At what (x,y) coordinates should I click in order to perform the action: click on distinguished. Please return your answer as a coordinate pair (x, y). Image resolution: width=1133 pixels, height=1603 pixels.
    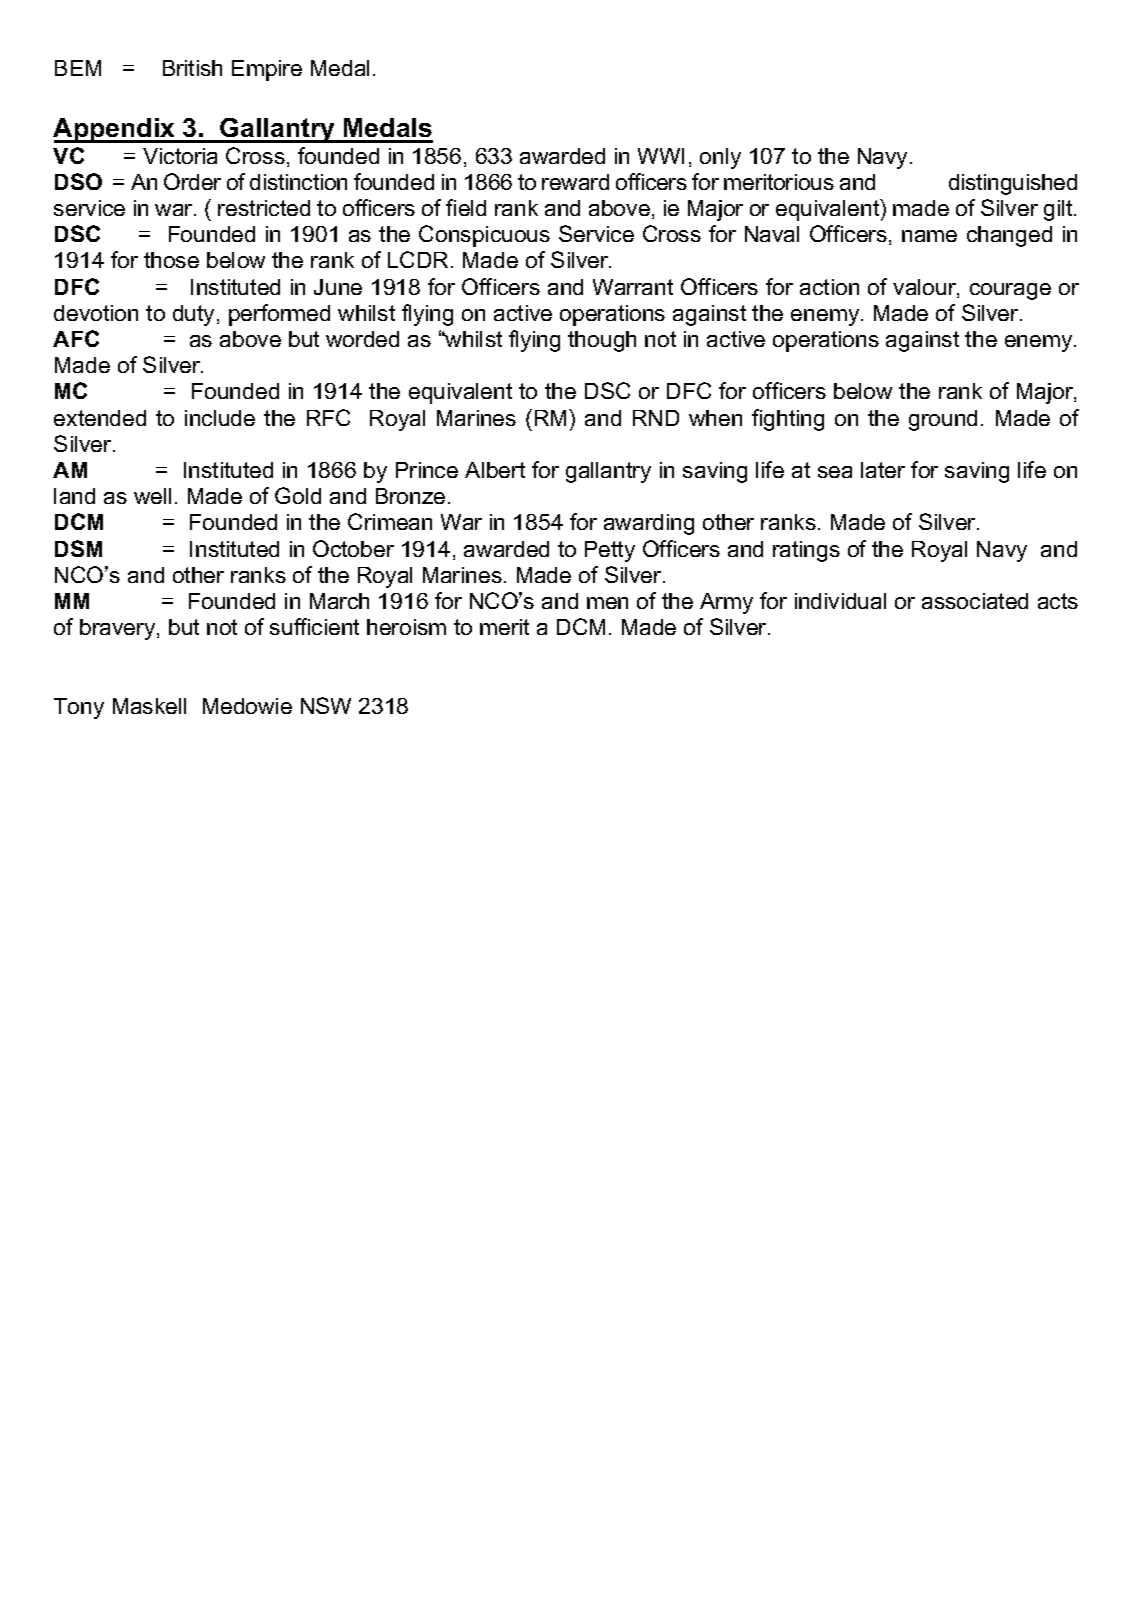
    Looking at the image, I should click on (1013, 184).
